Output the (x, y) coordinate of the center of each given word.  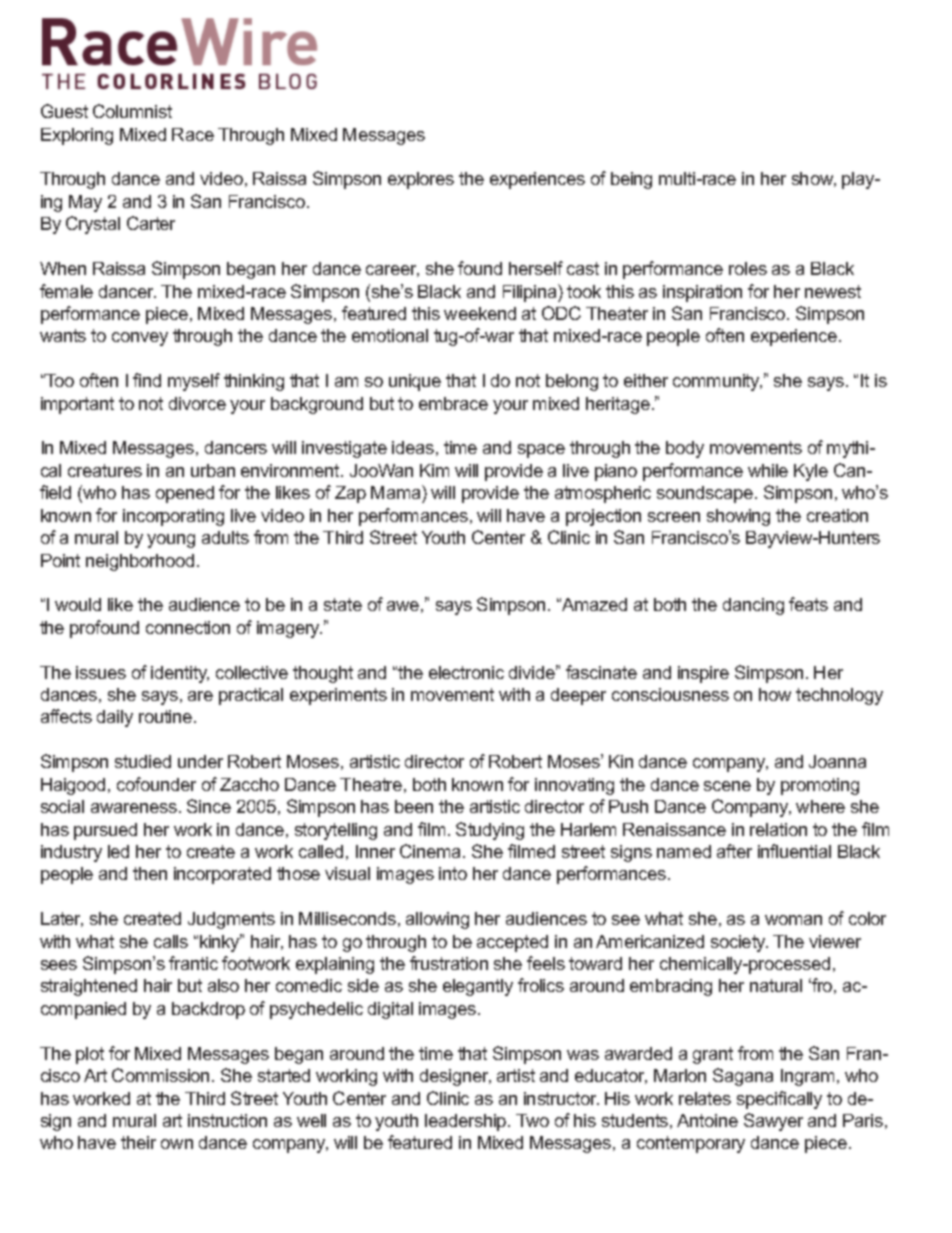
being (631, 180)
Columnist (132, 111)
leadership (467, 1122)
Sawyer (773, 1122)
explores (421, 180)
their (138, 1142)
